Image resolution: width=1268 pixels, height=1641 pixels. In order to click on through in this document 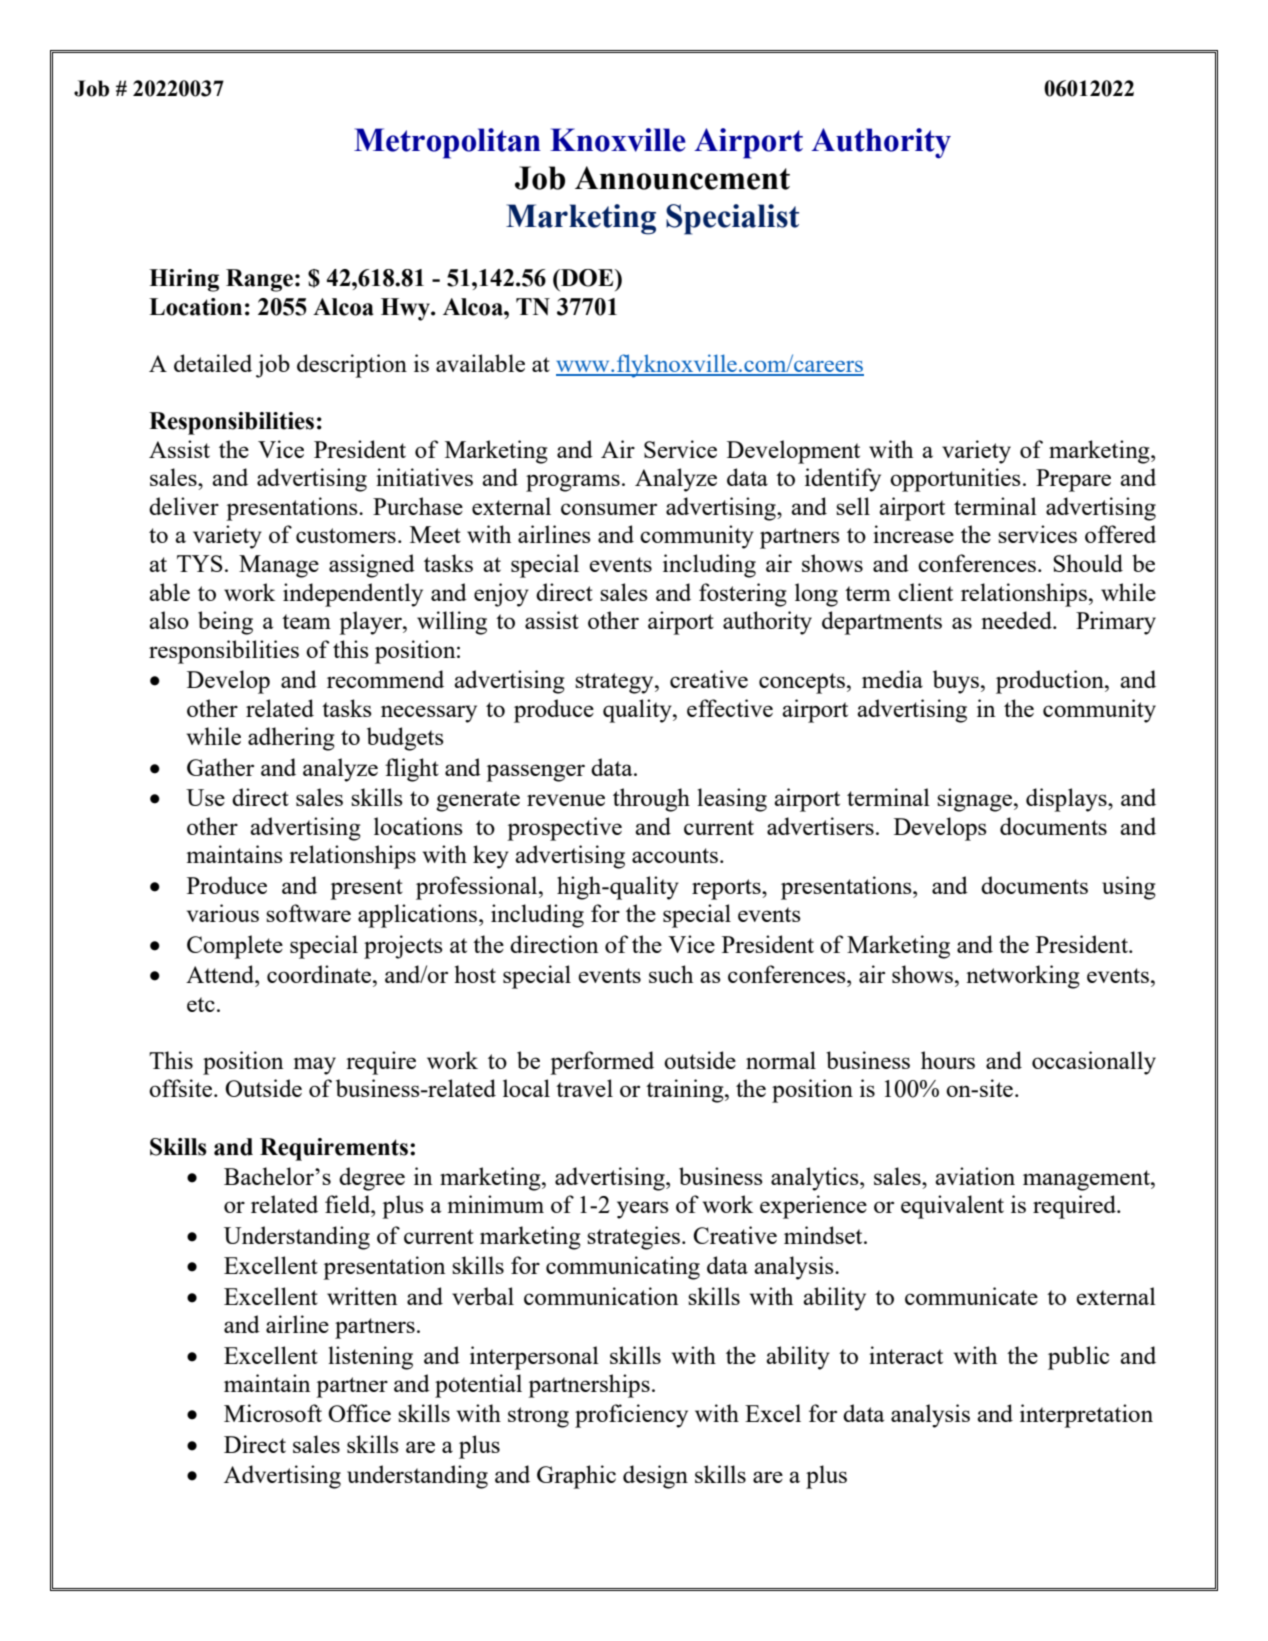, I will do `click(651, 800)`.
